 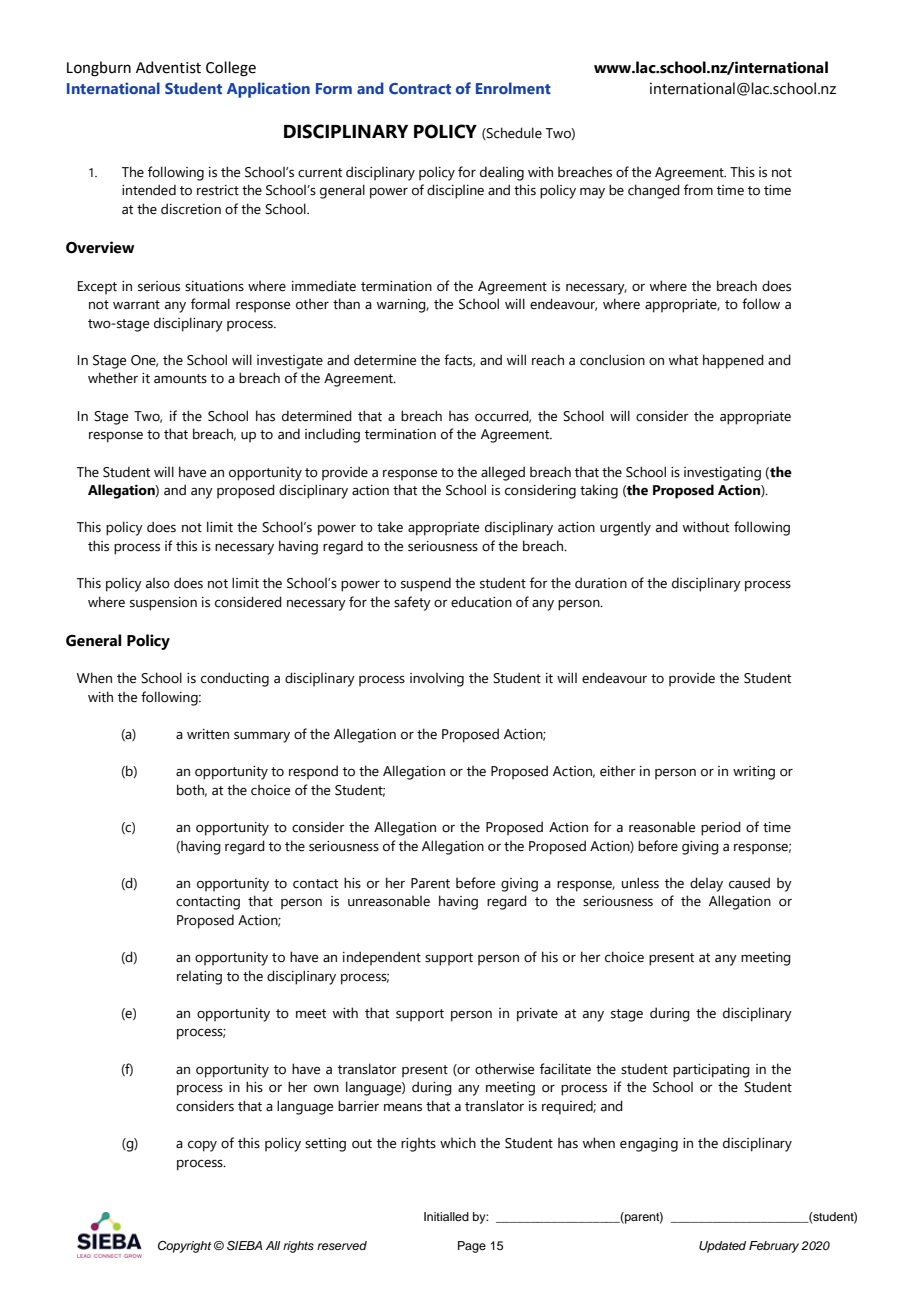 I want to click on amounts, so click(x=180, y=379).
